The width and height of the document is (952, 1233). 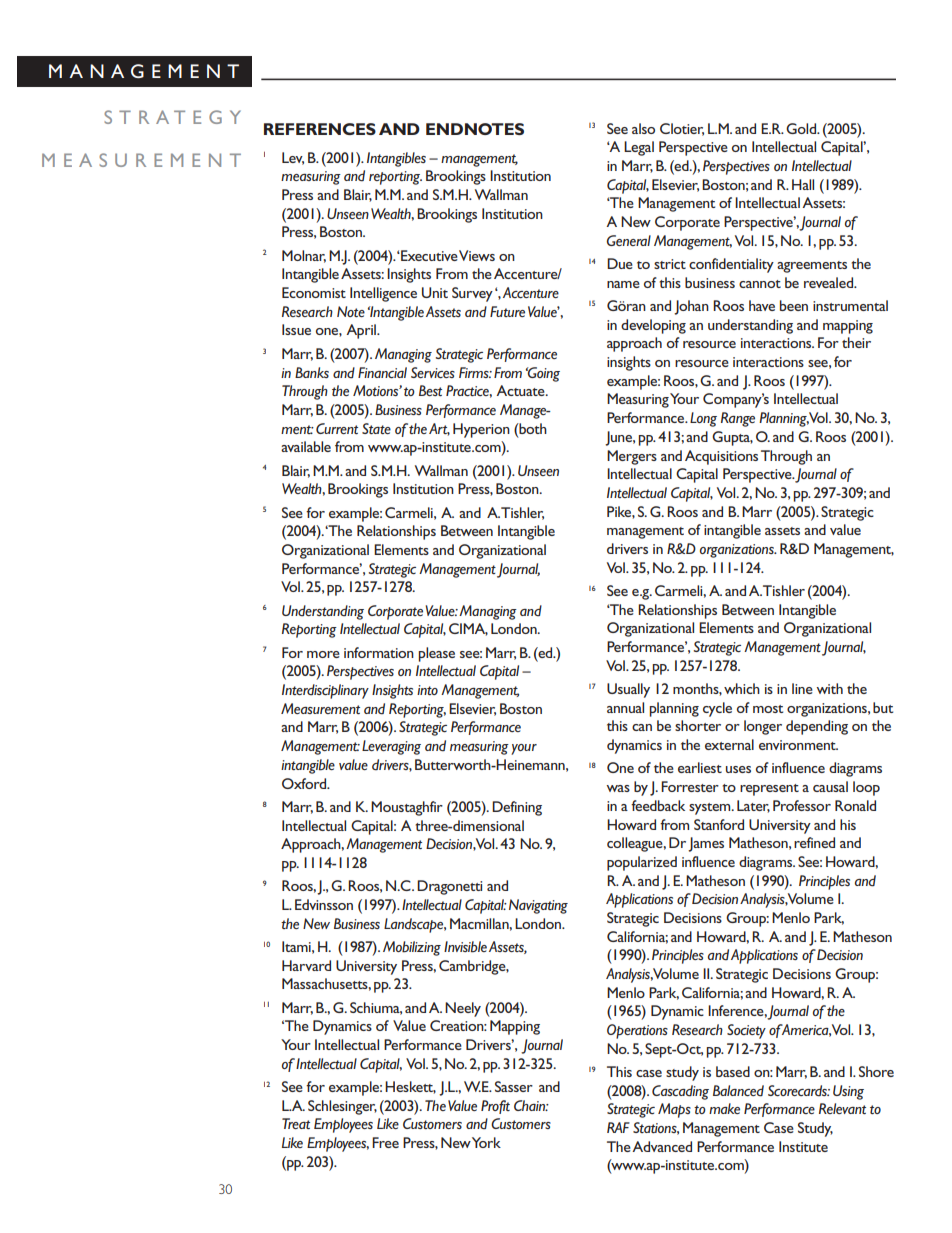 I want to click on Legal, so click(x=639, y=148).
